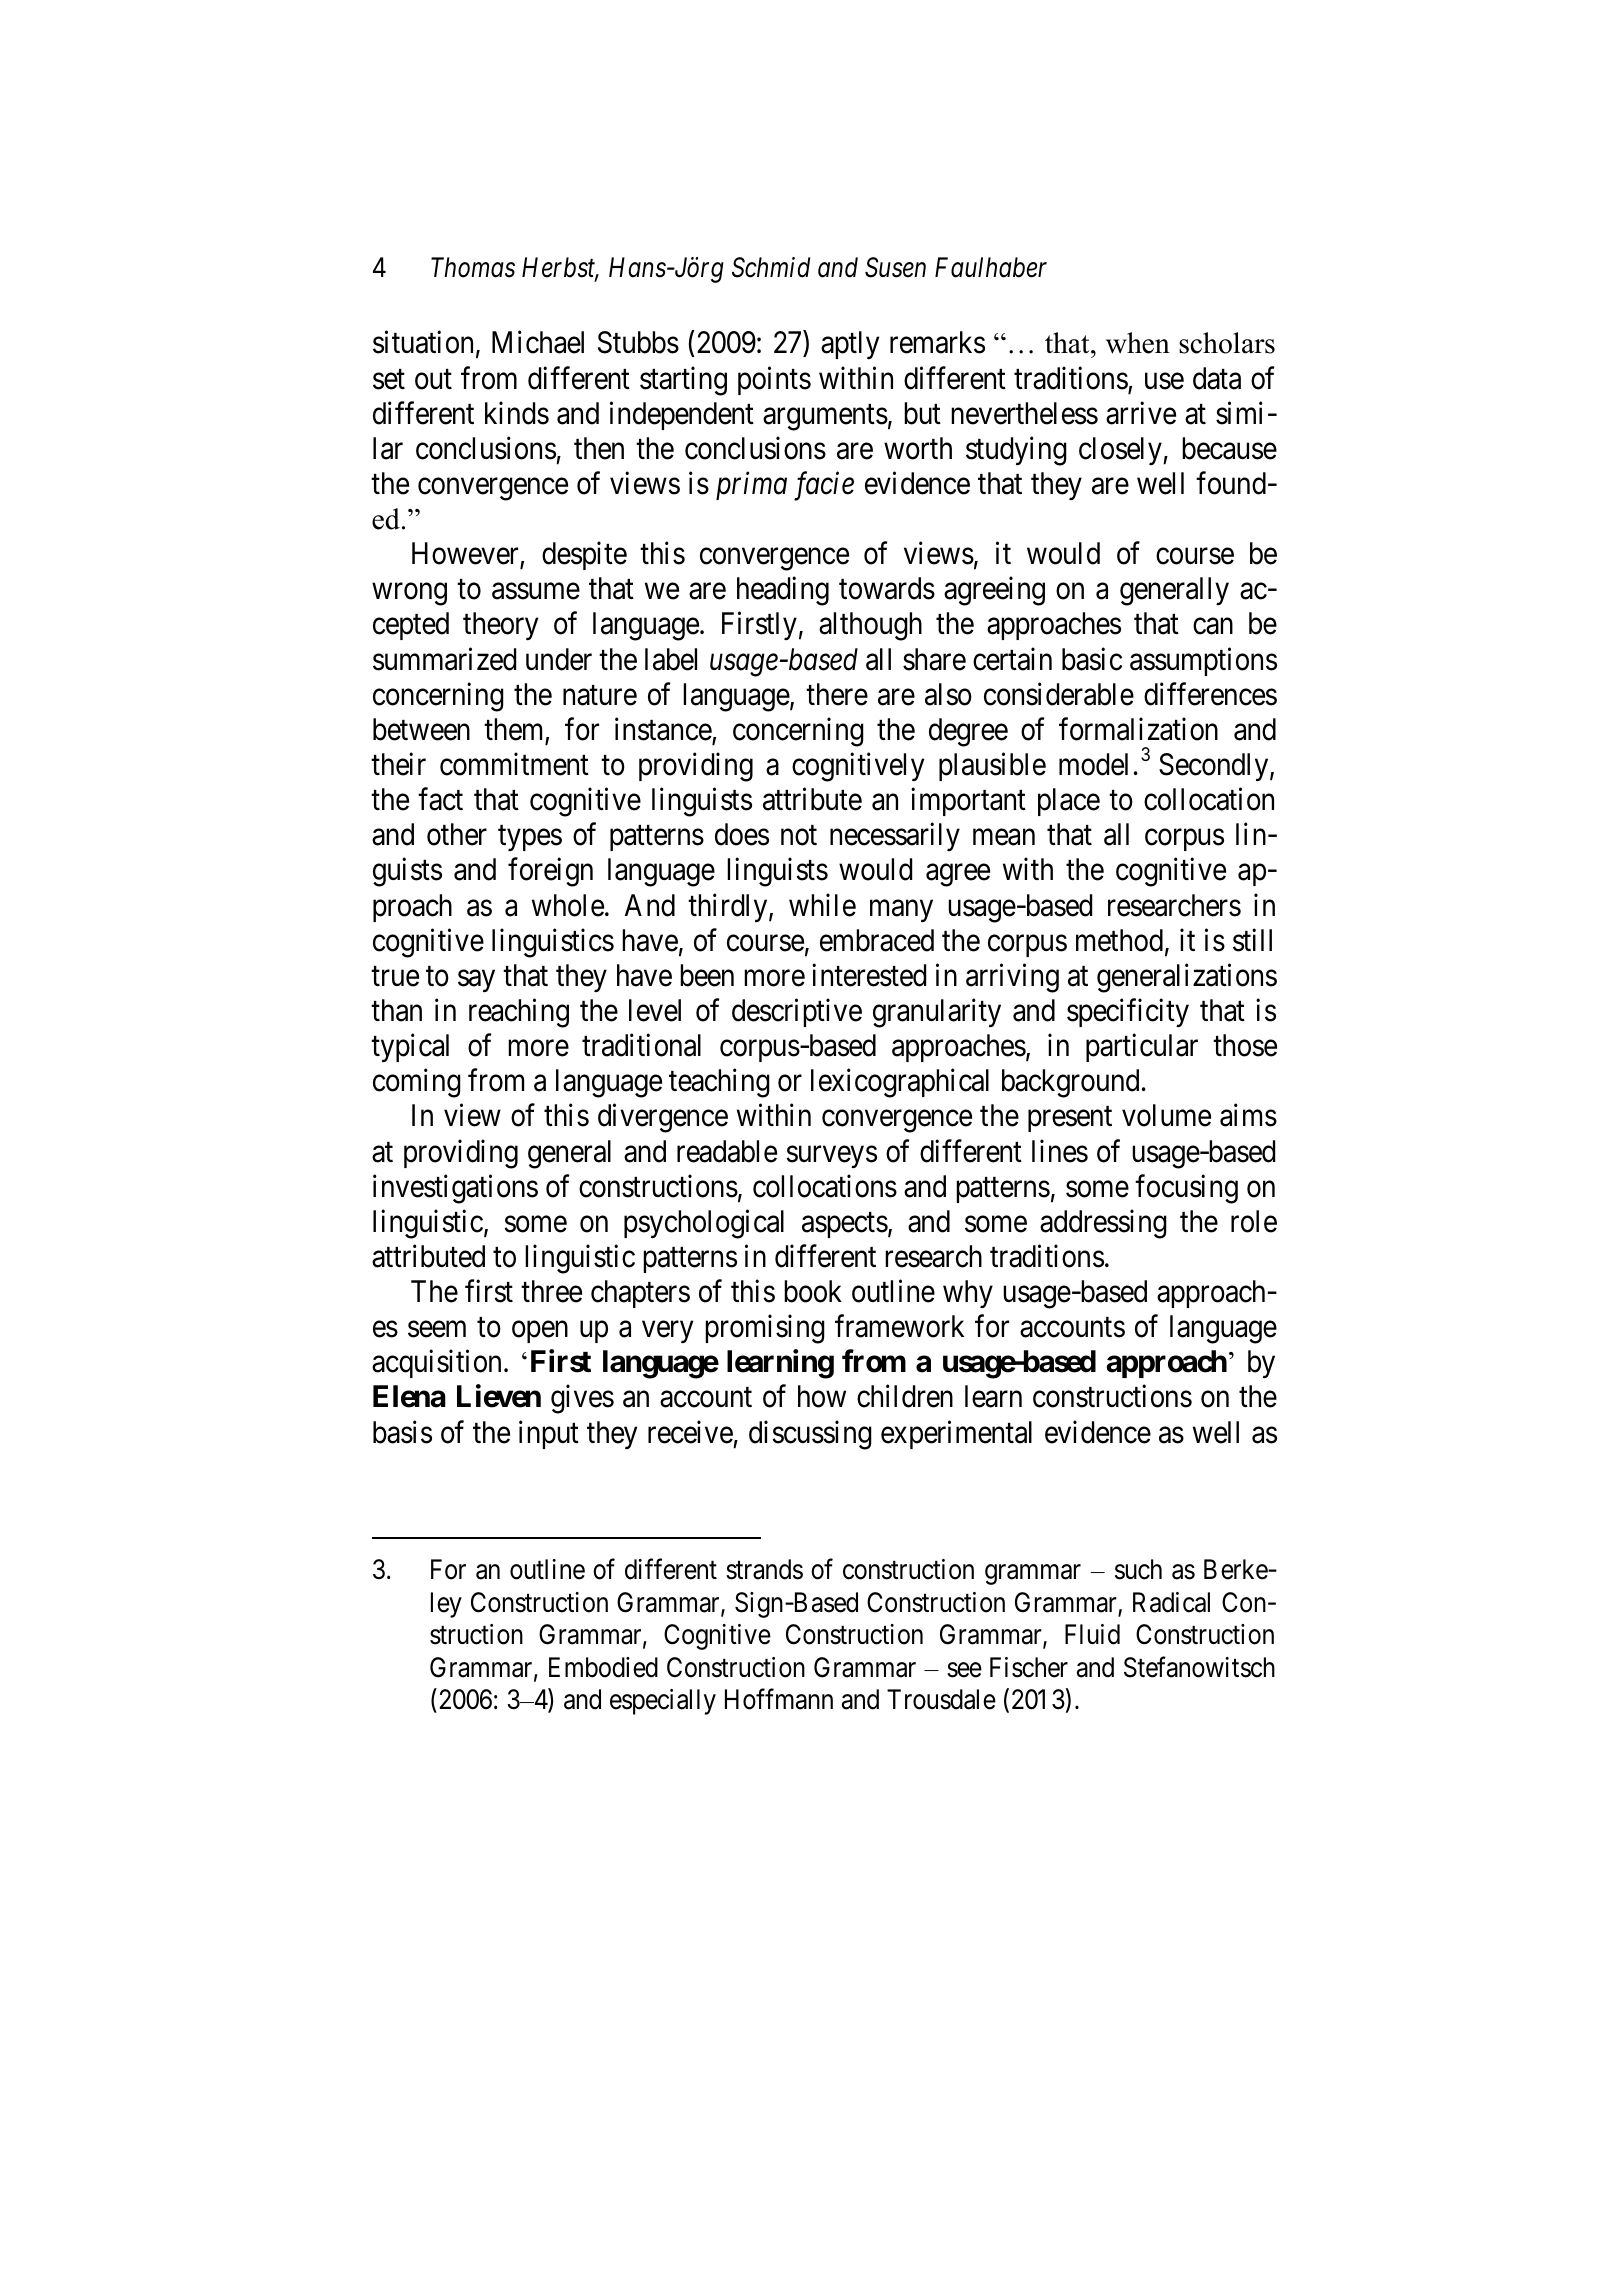  Describe the element at coordinates (1092, 659) in the document. I see `basic` at that location.
